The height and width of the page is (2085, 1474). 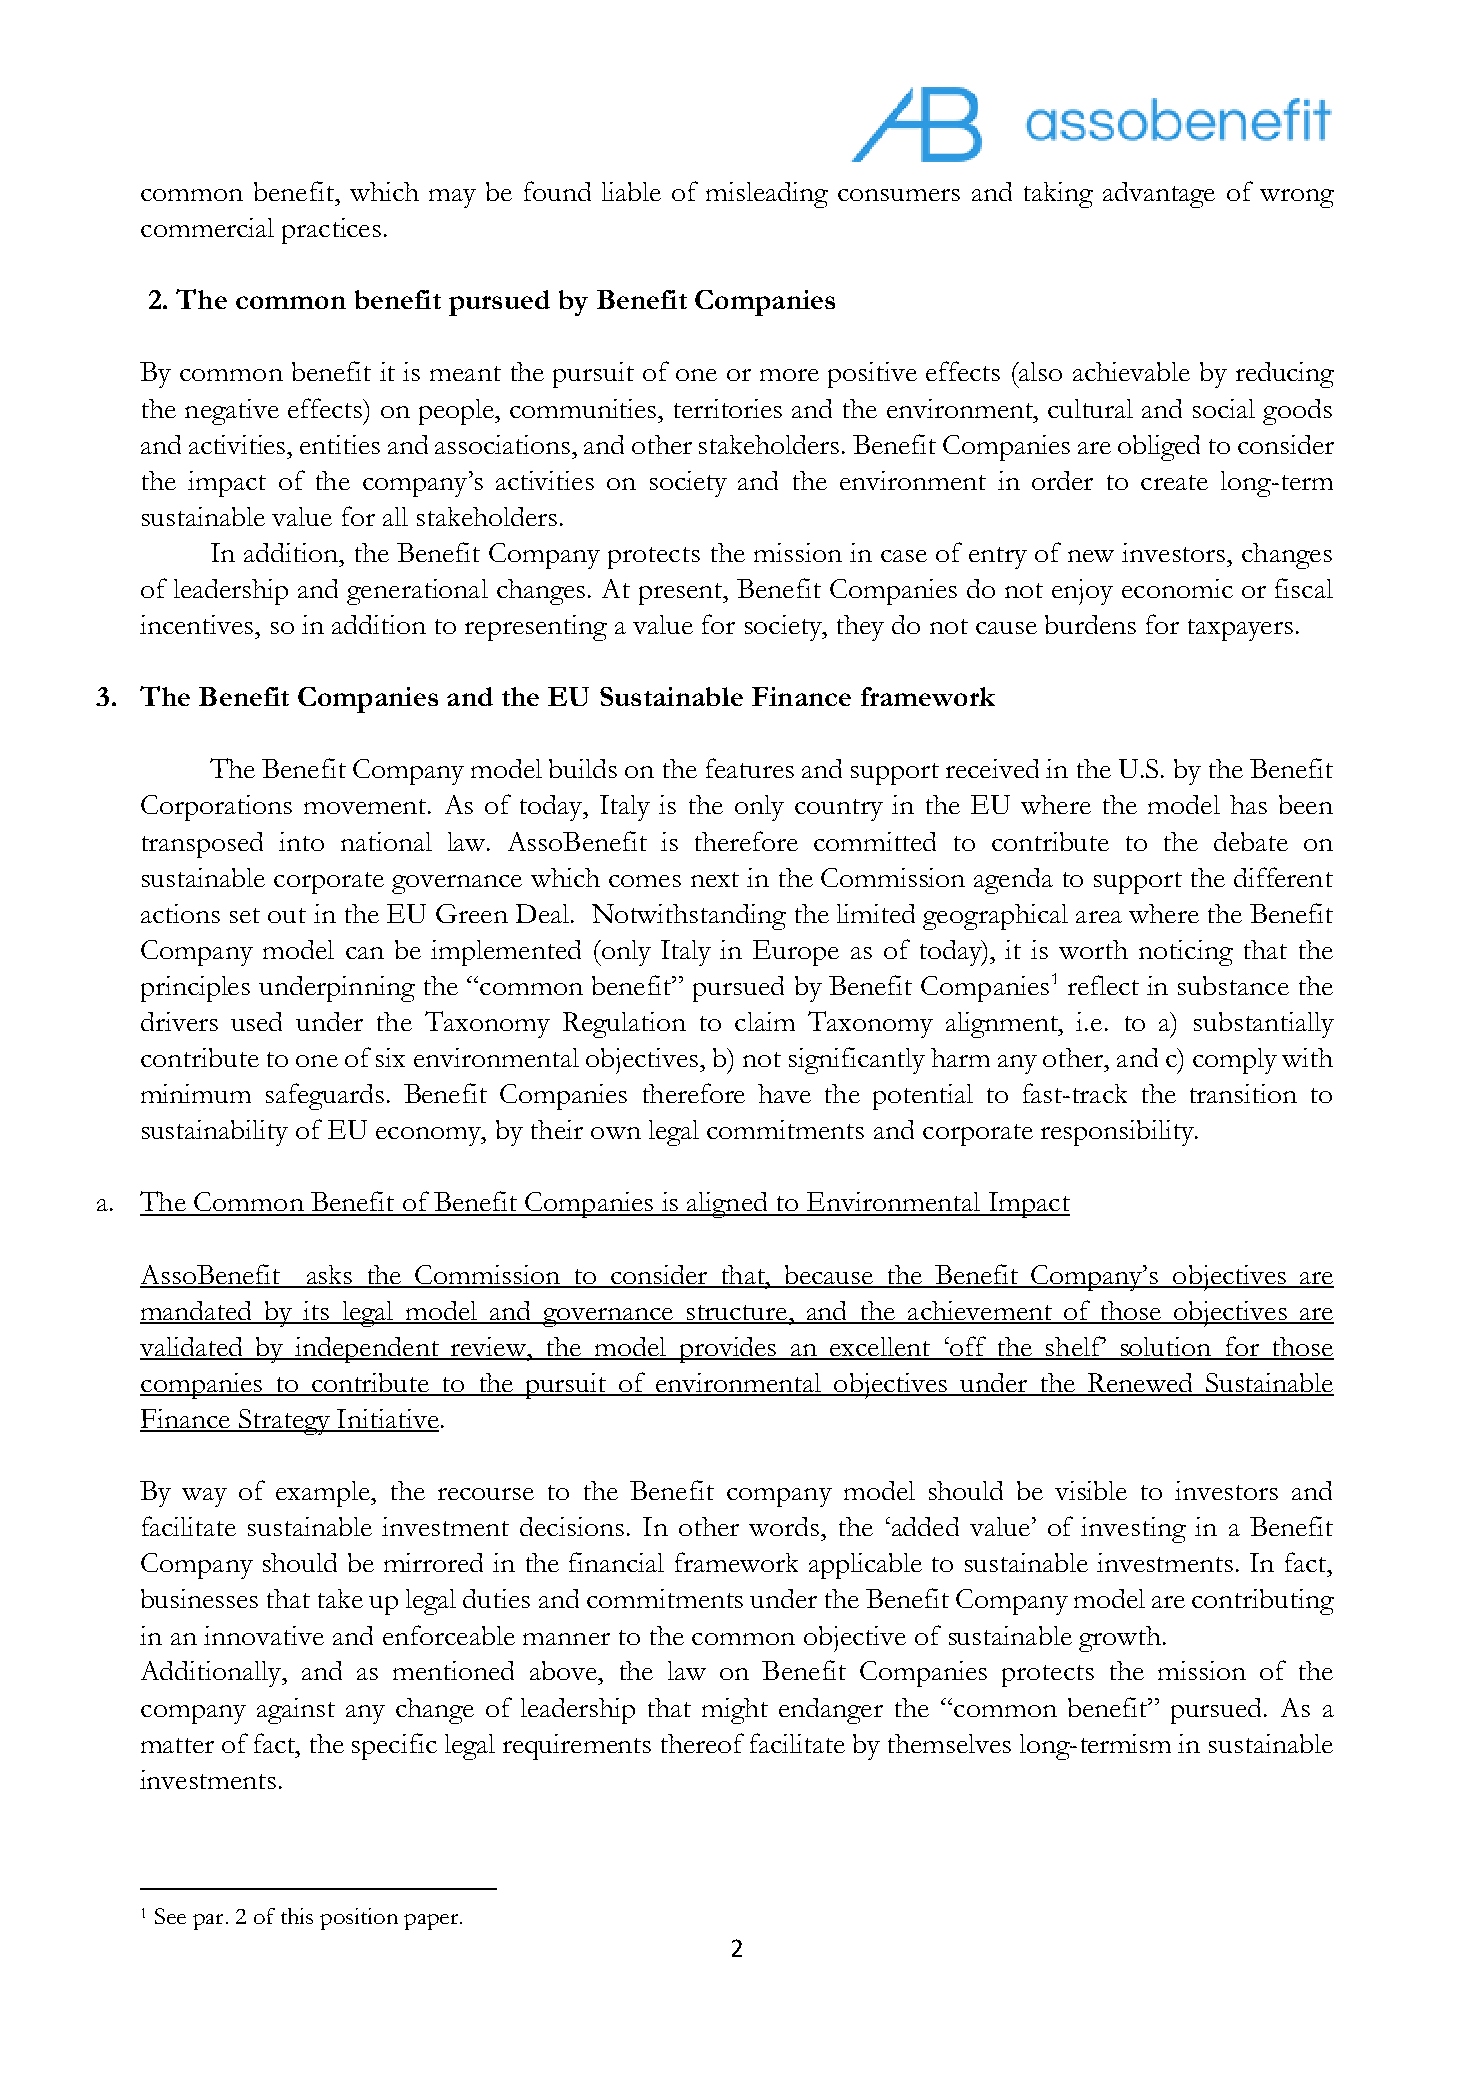 What do you see at coordinates (331, 231) in the page?
I see `practices` at bounding box center [331, 231].
